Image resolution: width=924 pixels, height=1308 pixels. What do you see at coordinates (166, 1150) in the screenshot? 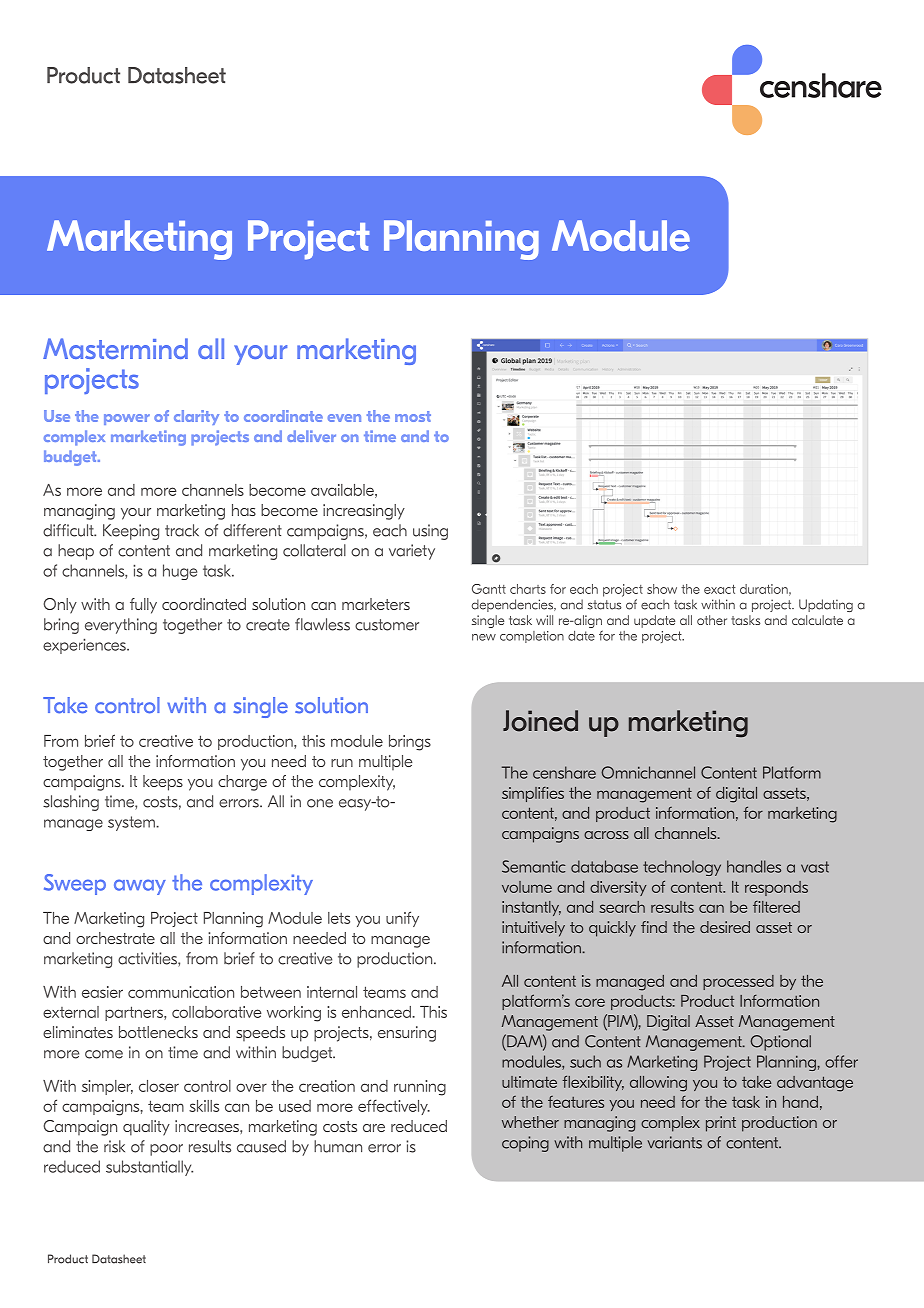
I see `poor` at bounding box center [166, 1150].
